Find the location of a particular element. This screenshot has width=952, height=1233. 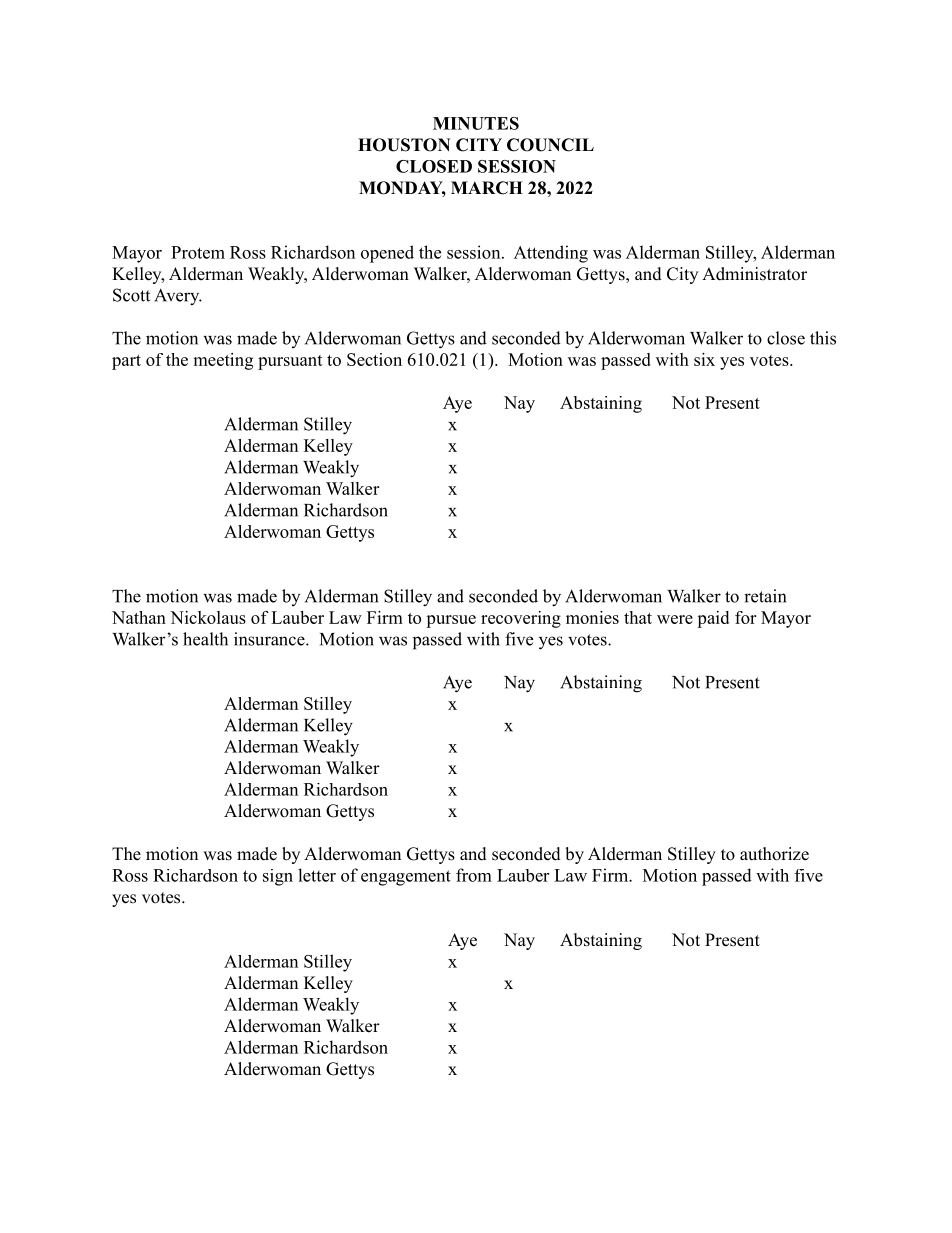

MINUTES is located at coordinates (476, 123).
